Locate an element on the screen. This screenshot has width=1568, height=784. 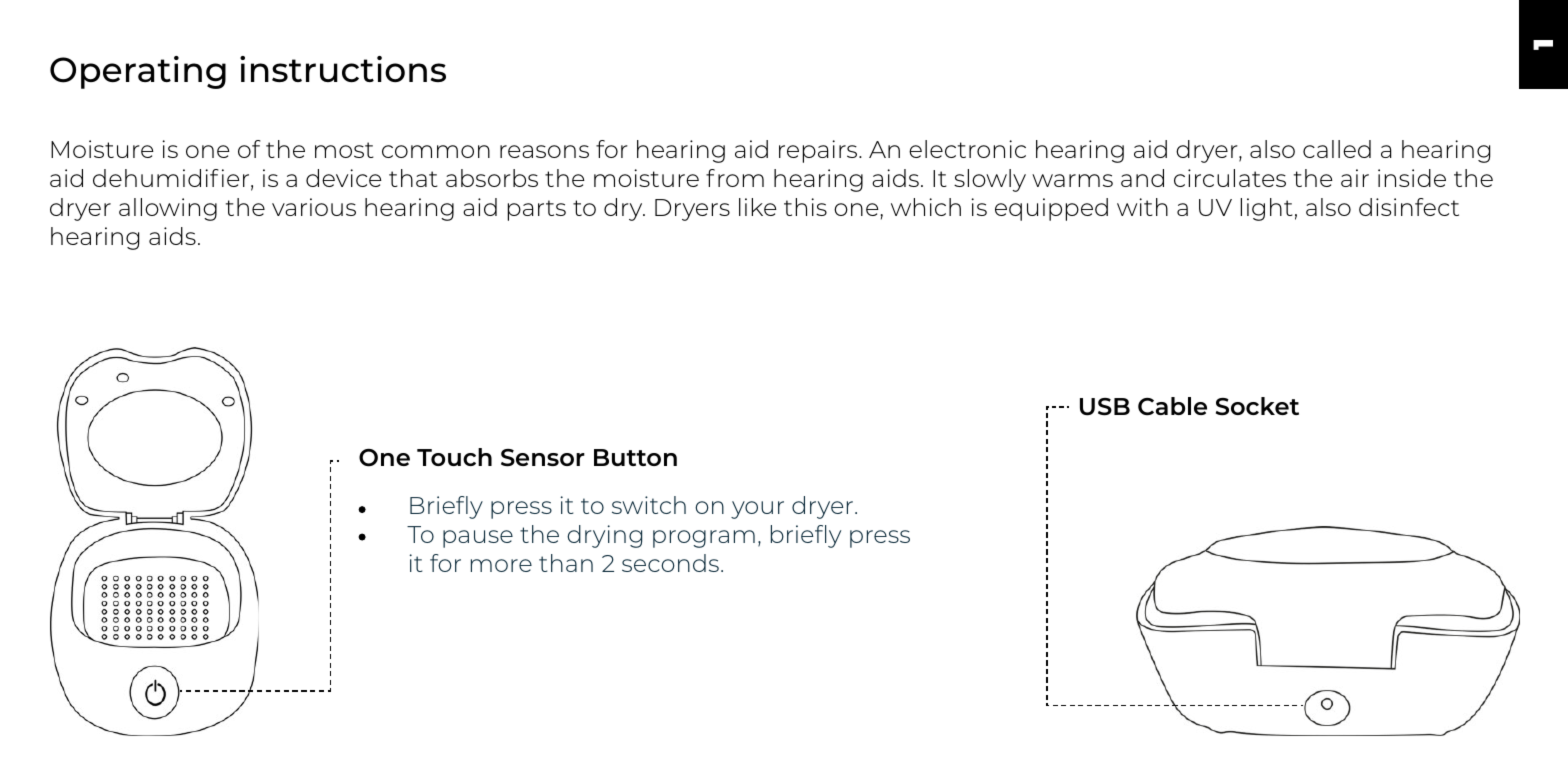
USB is located at coordinates (1105, 407).
